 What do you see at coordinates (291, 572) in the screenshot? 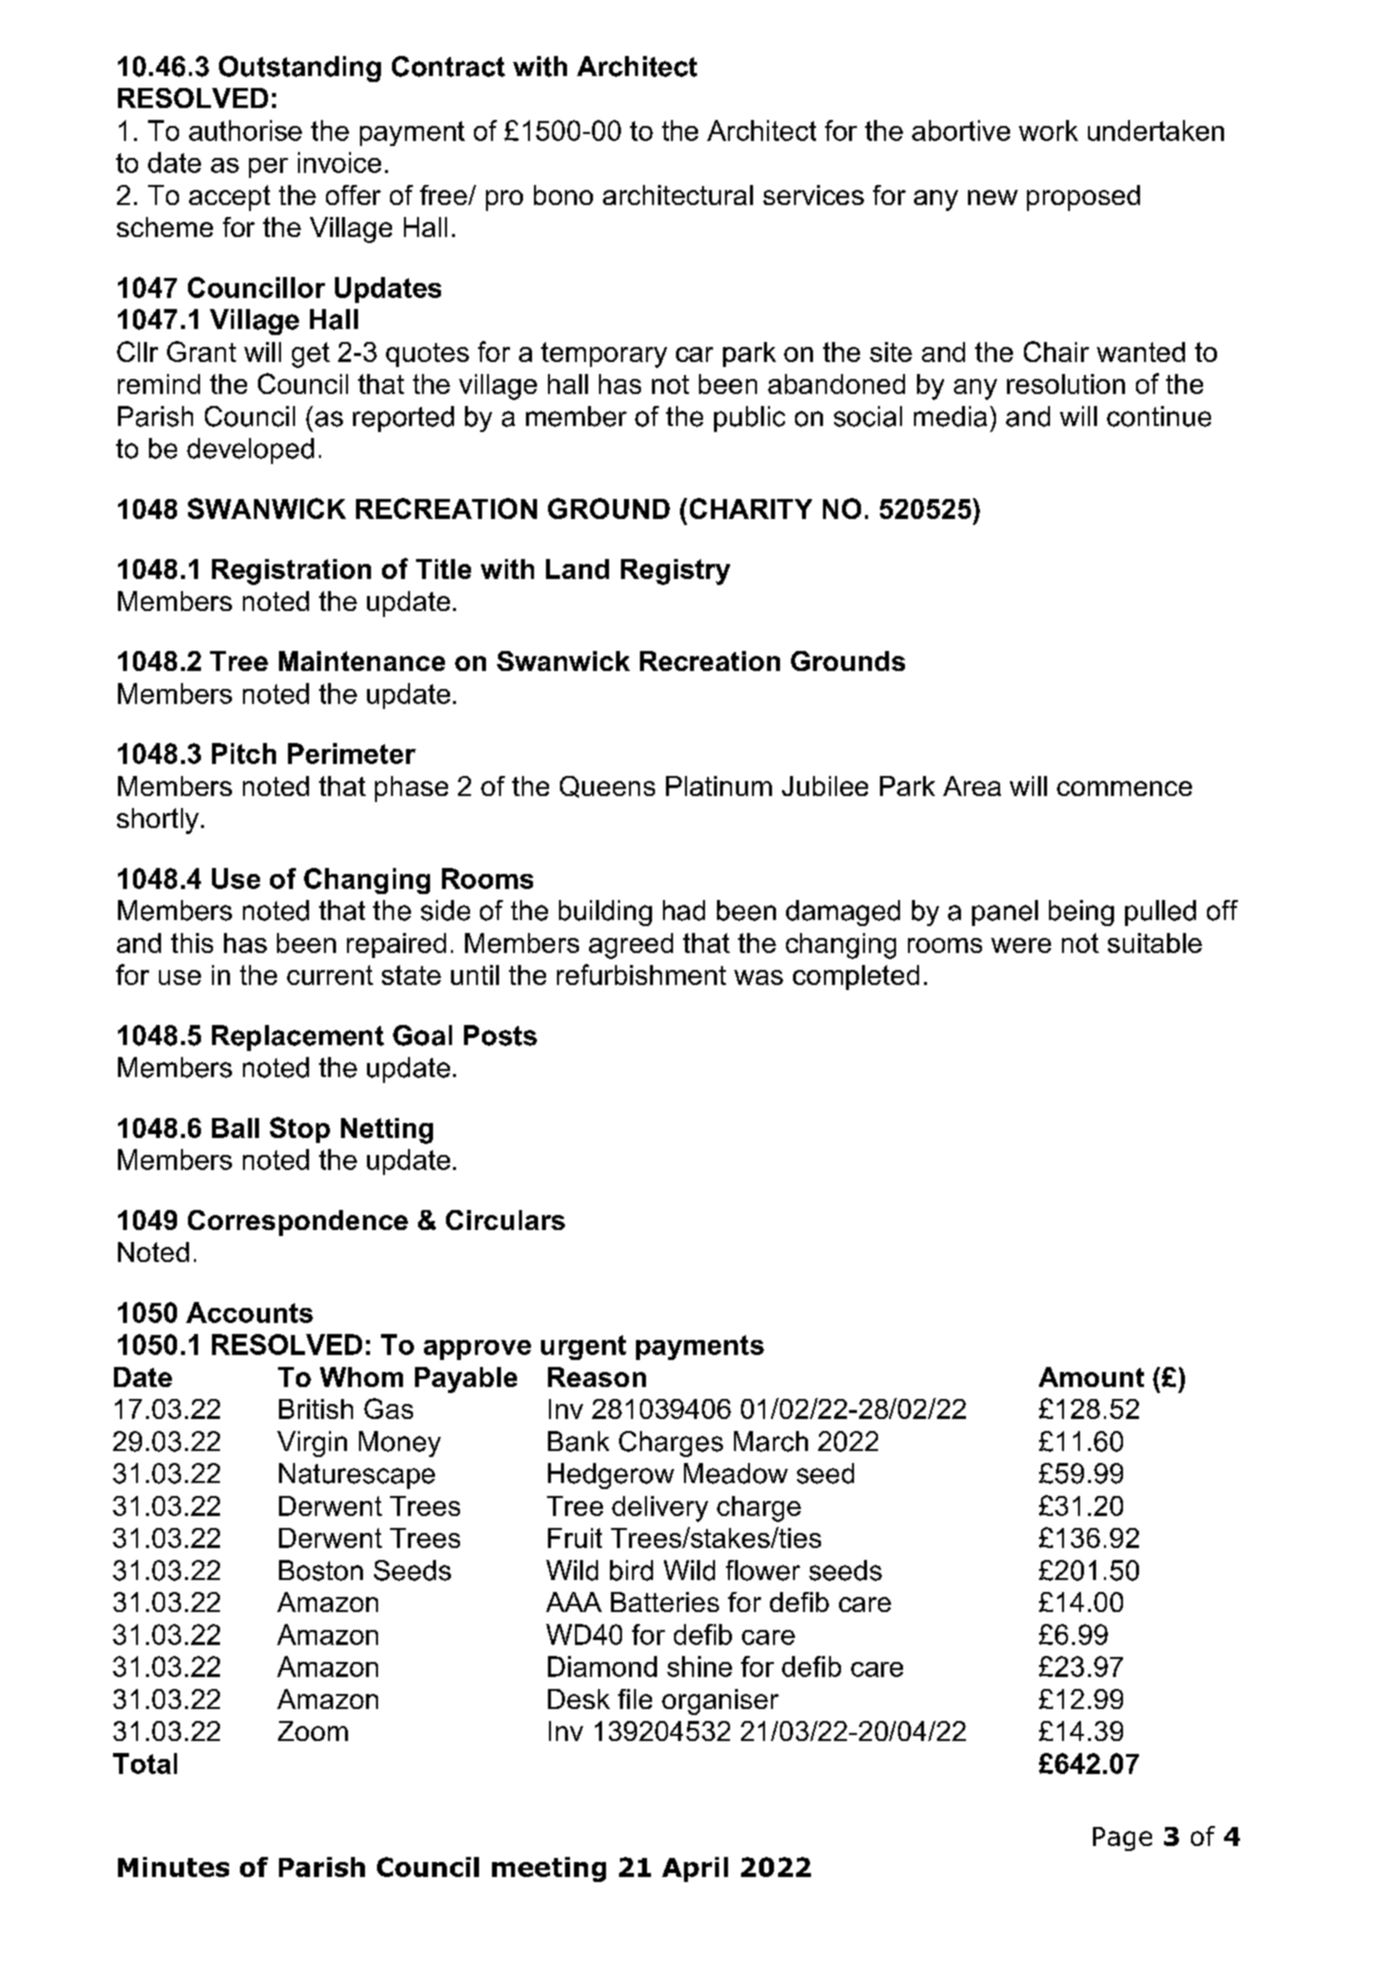
I see `Registration` at bounding box center [291, 572].
